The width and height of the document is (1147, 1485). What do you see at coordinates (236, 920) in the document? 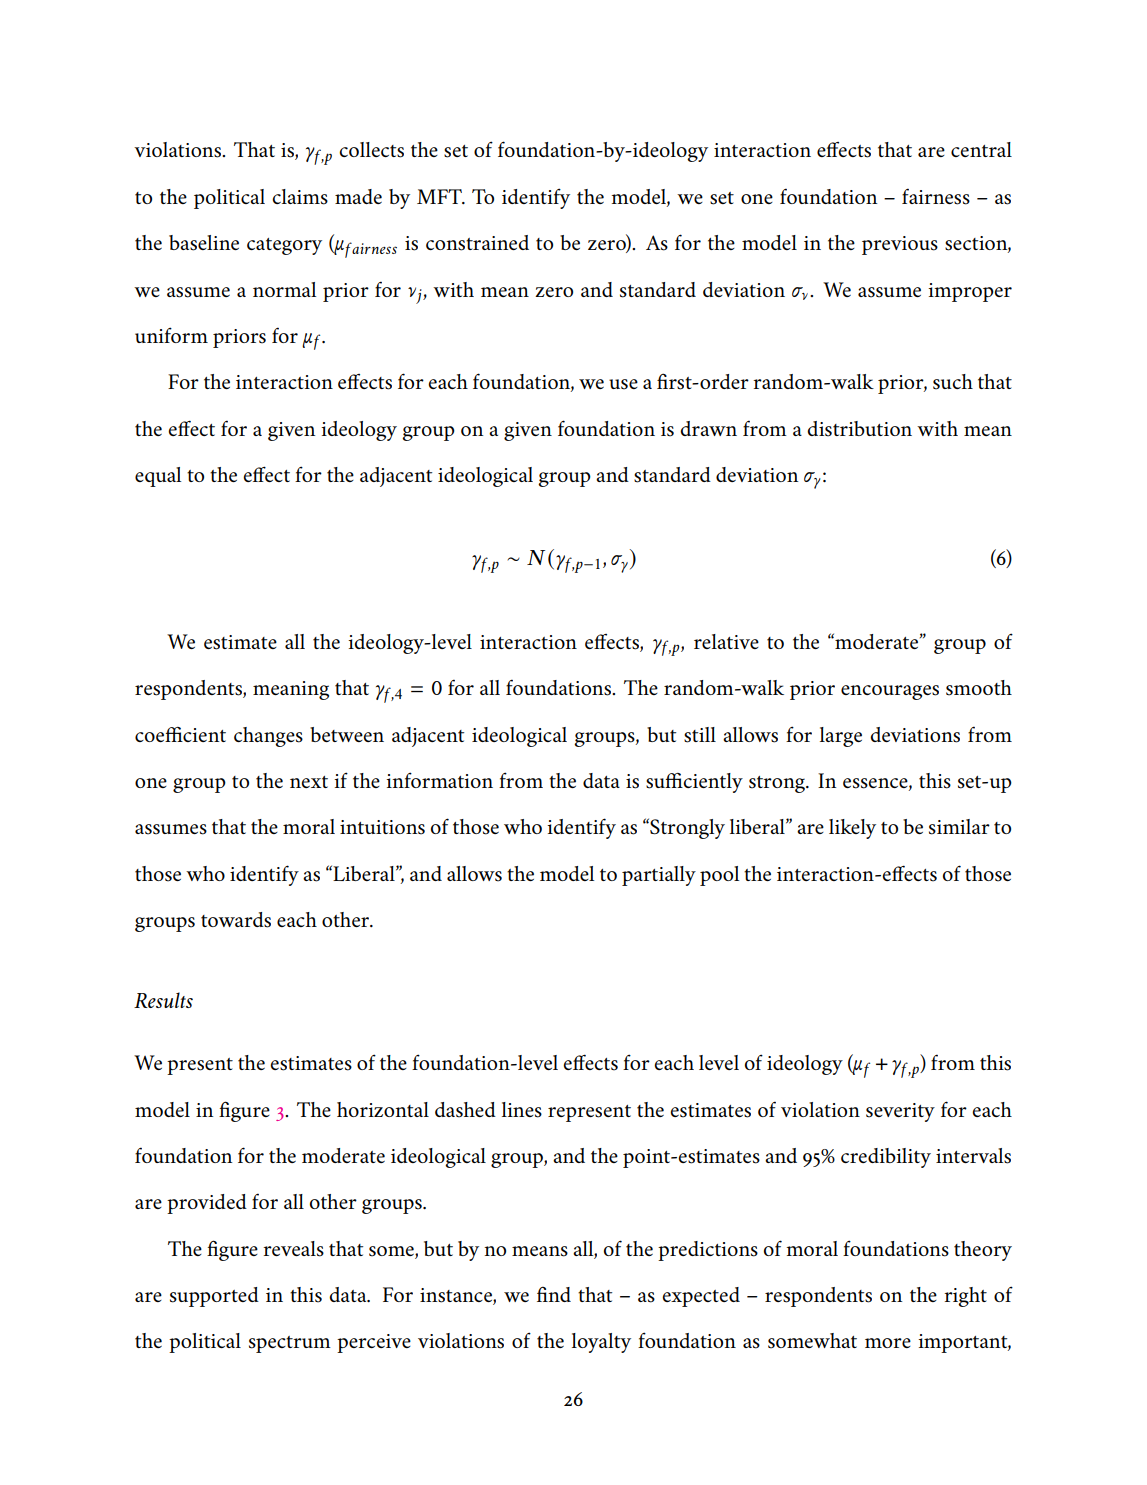
I see `towards` at bounding box center [236, 920].
